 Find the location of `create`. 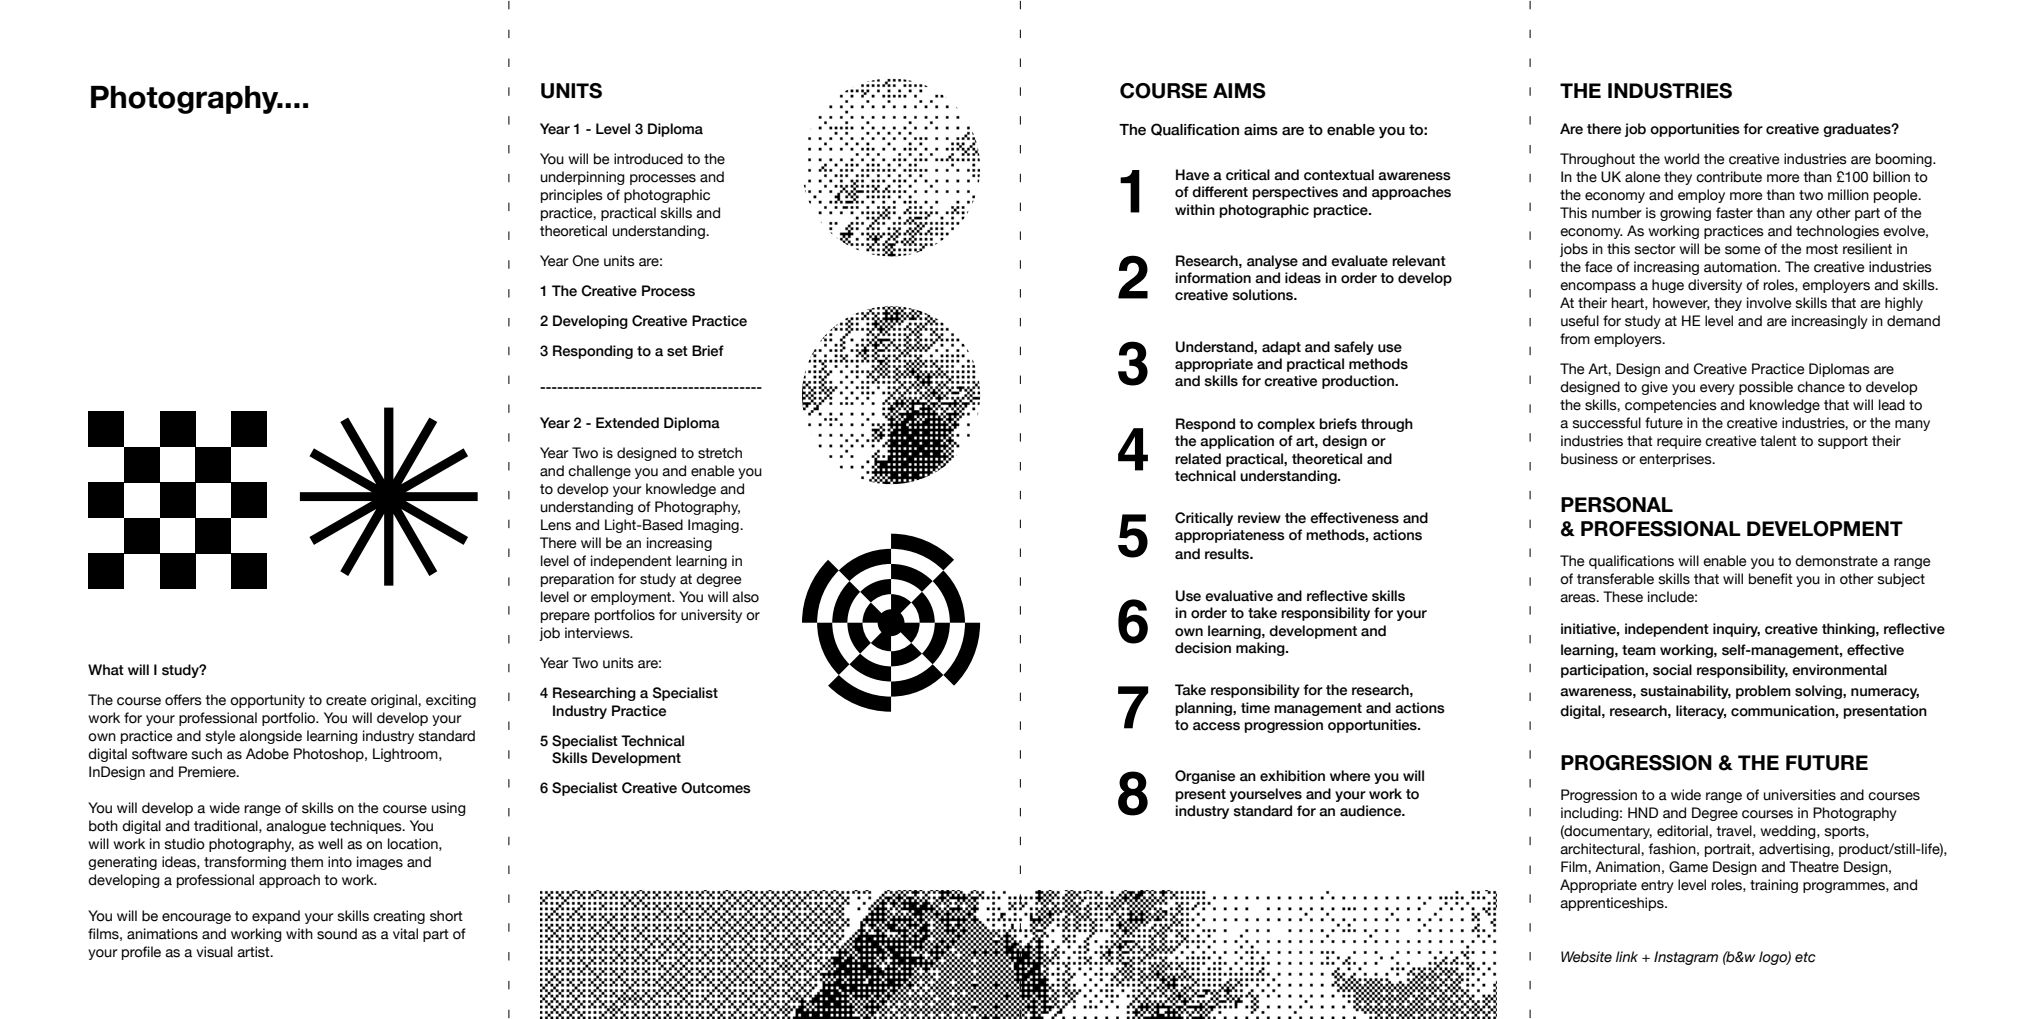

create is located at coordinates (346, 700).
